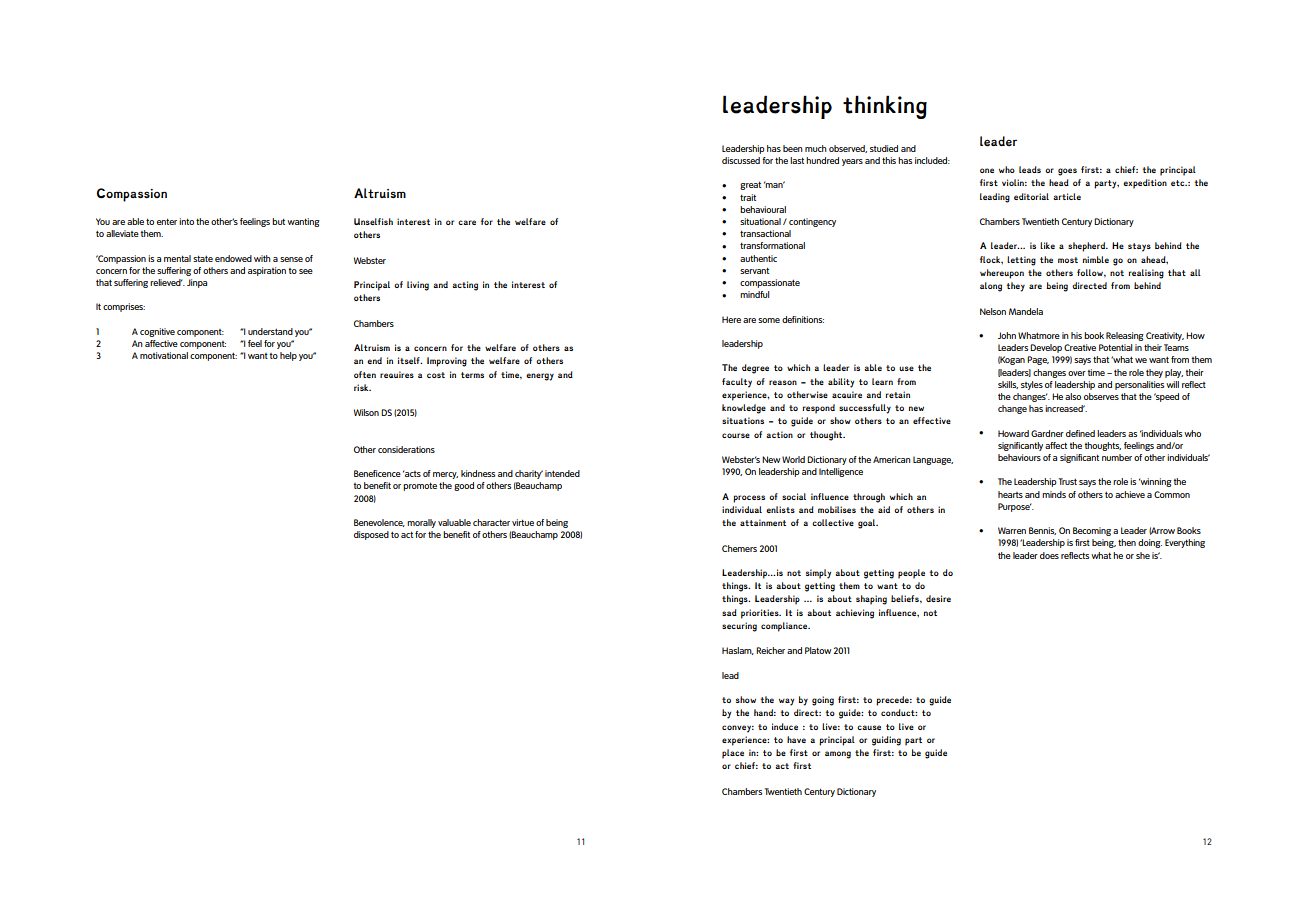 The image size is (1308, 924). Describe the element at coordinates (763, 522) in the image. I see `attainment` at that location.
